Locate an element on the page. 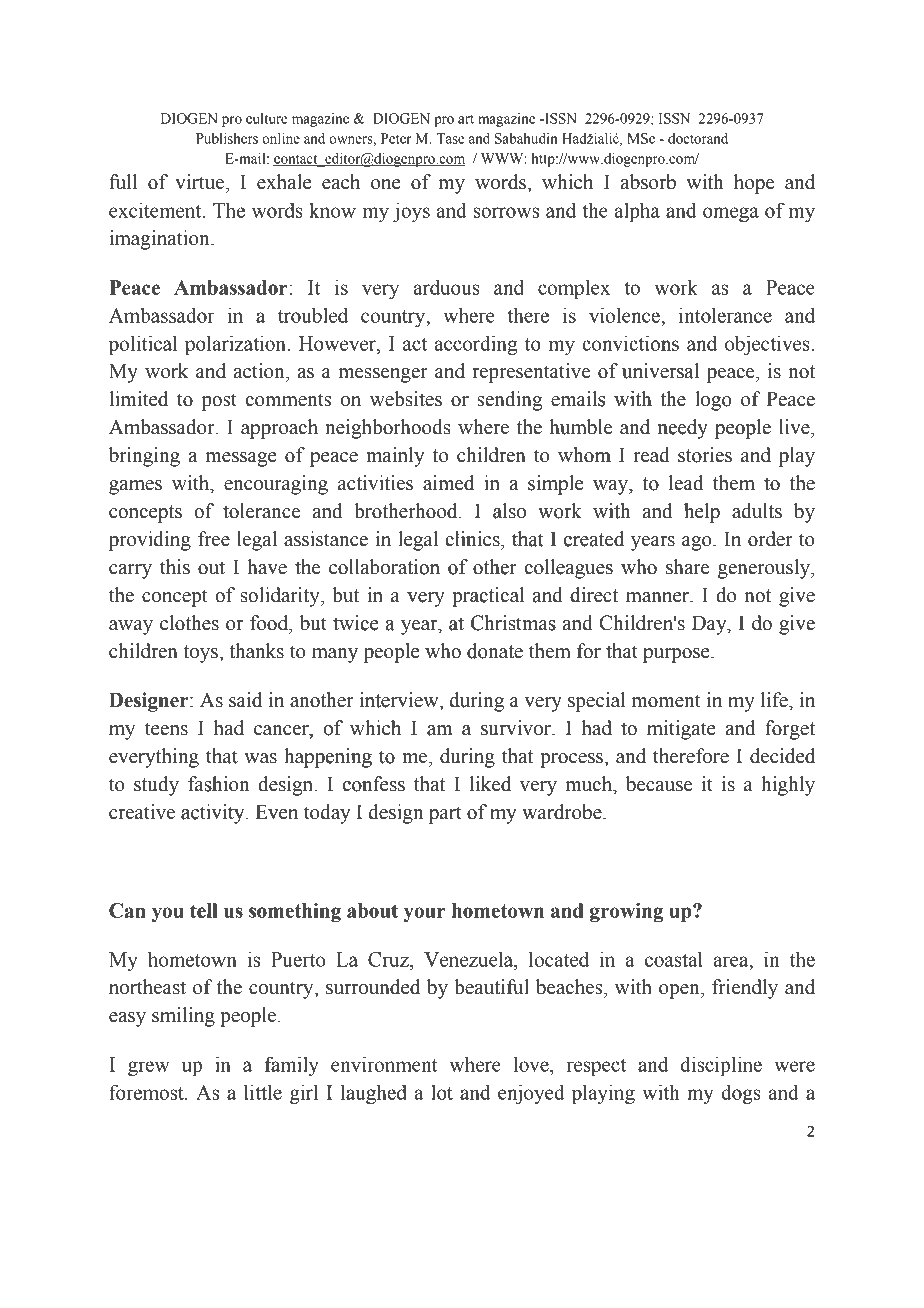  Tase is located at coordinates (451, 138).
